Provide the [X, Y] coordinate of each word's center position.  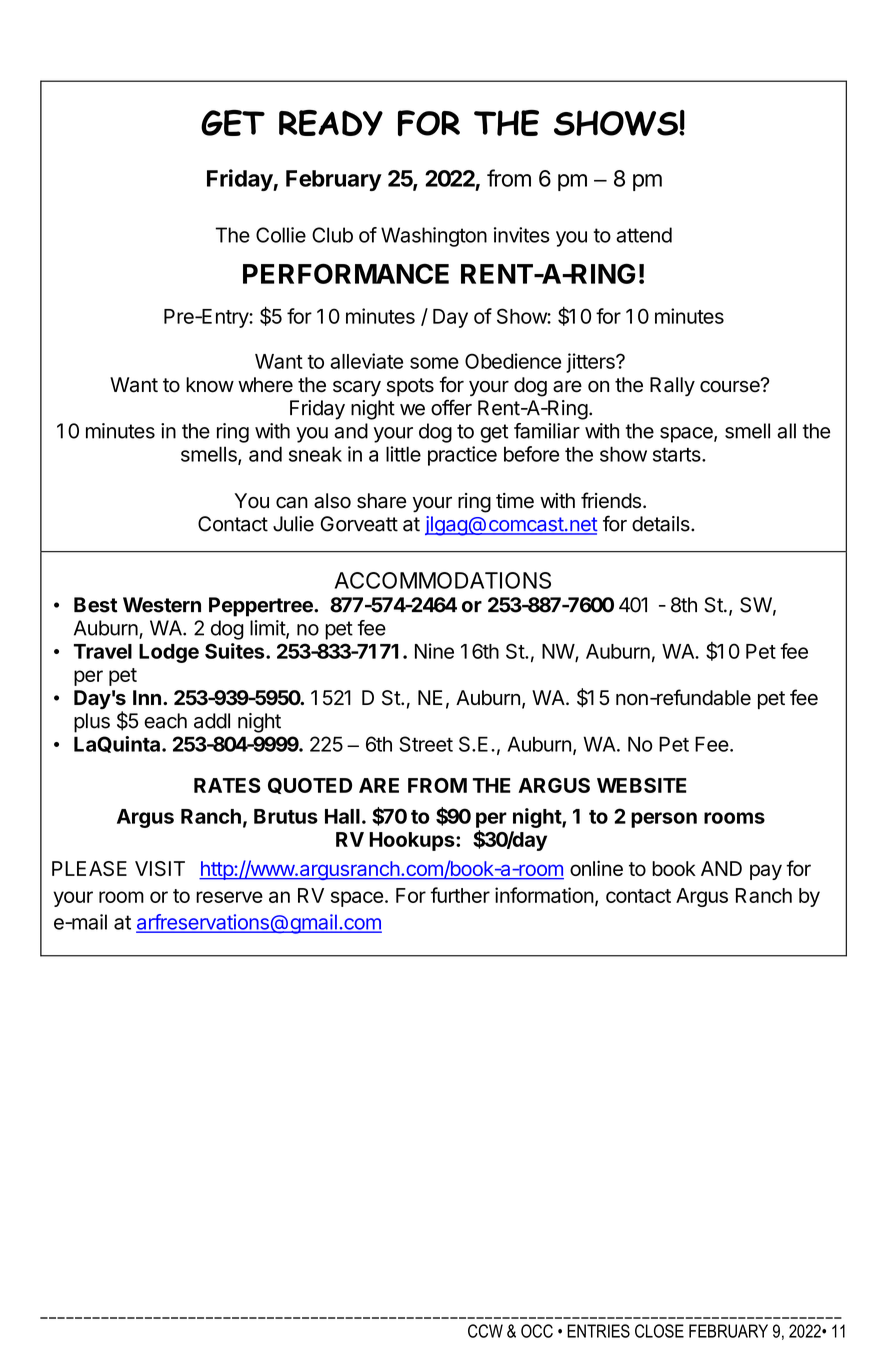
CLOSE [659, 1331]
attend [644, 235]
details [662, 524]
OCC [537, 1331]
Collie [281, 235]
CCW [485, 1331]
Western [162, 605]
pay [766, 872]
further [460, 895]
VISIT [160, 868]
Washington [434, 237]
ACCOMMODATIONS [443, 580]
